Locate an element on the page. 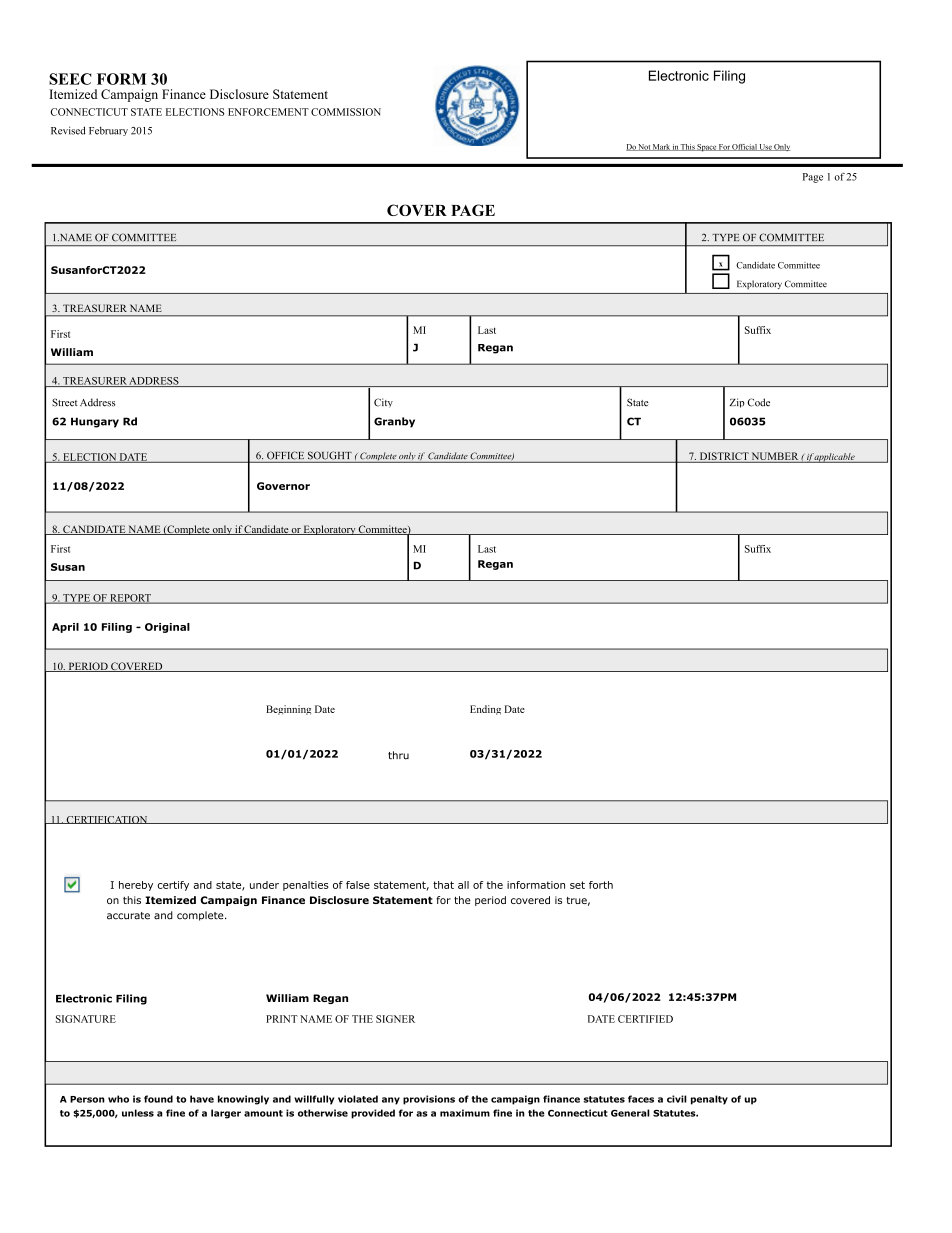 This image has height=1233, width=952. forth is located at coordinates (601, 885).
